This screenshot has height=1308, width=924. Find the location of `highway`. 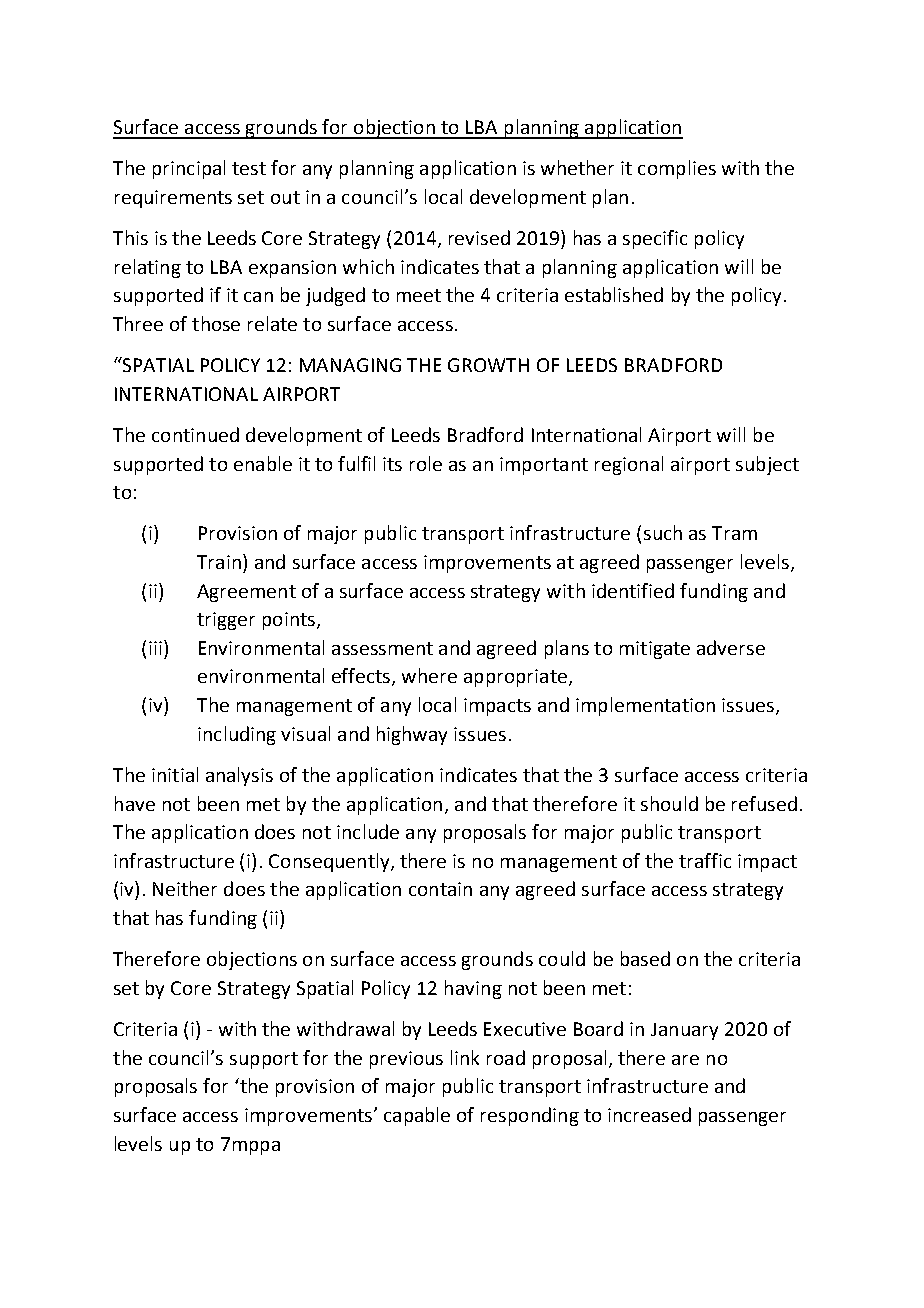

highway is located at coordinates (412, 735).
